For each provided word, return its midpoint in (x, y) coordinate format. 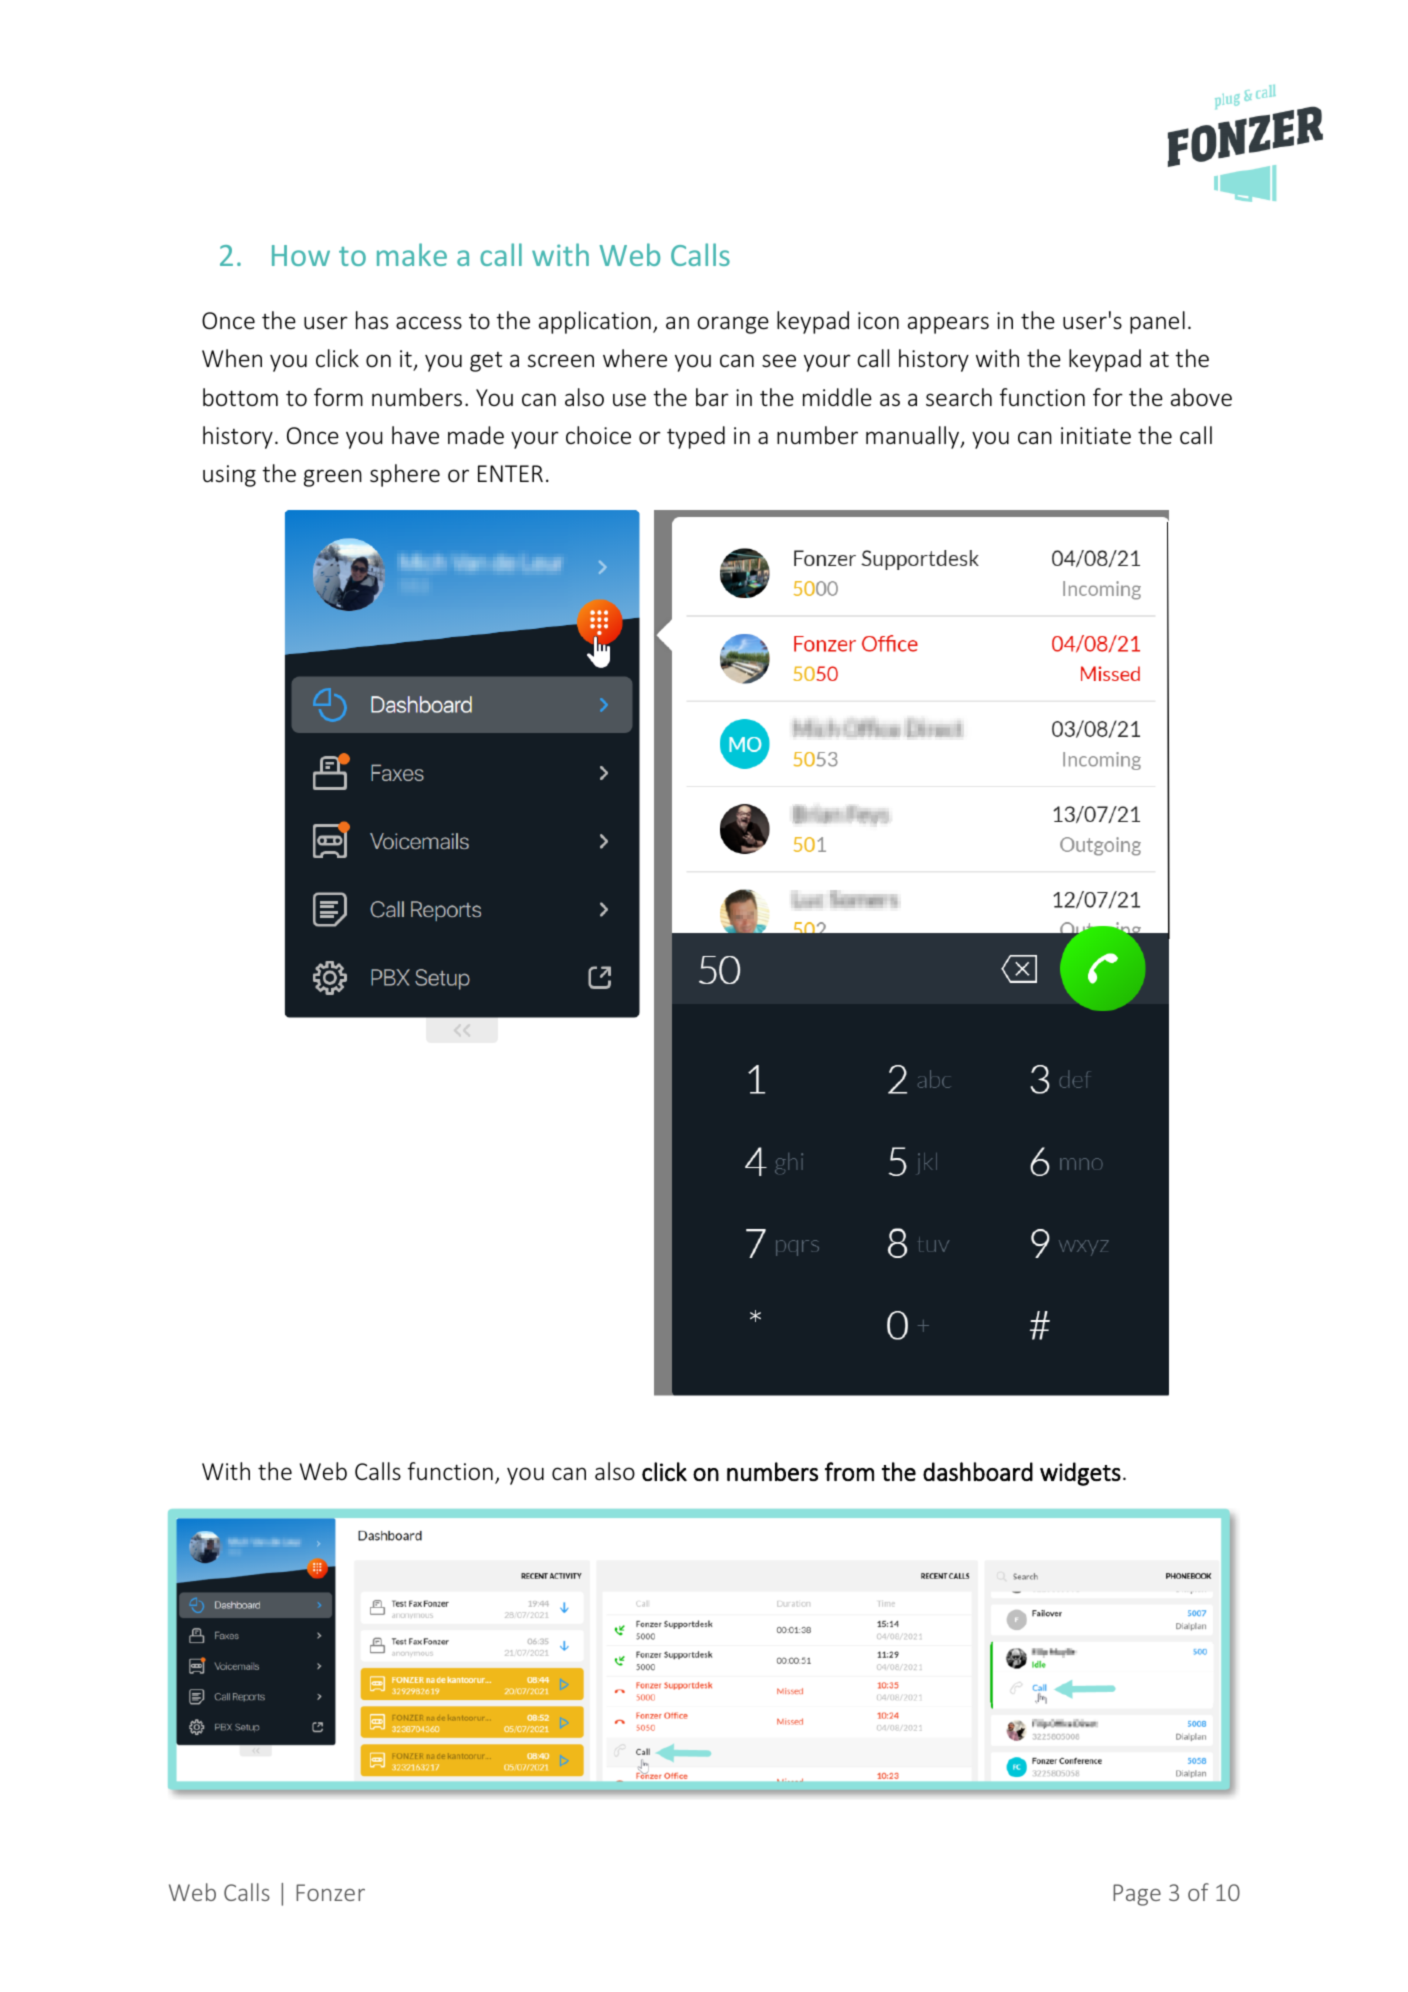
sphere (405, 475)
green (333, 478)
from (849, 1471)
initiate (1096, 435)
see (779, 361)
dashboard (978, 1471)
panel (1157, 322)
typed (696, 437)
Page (1137, 1895)
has (372, 320)
